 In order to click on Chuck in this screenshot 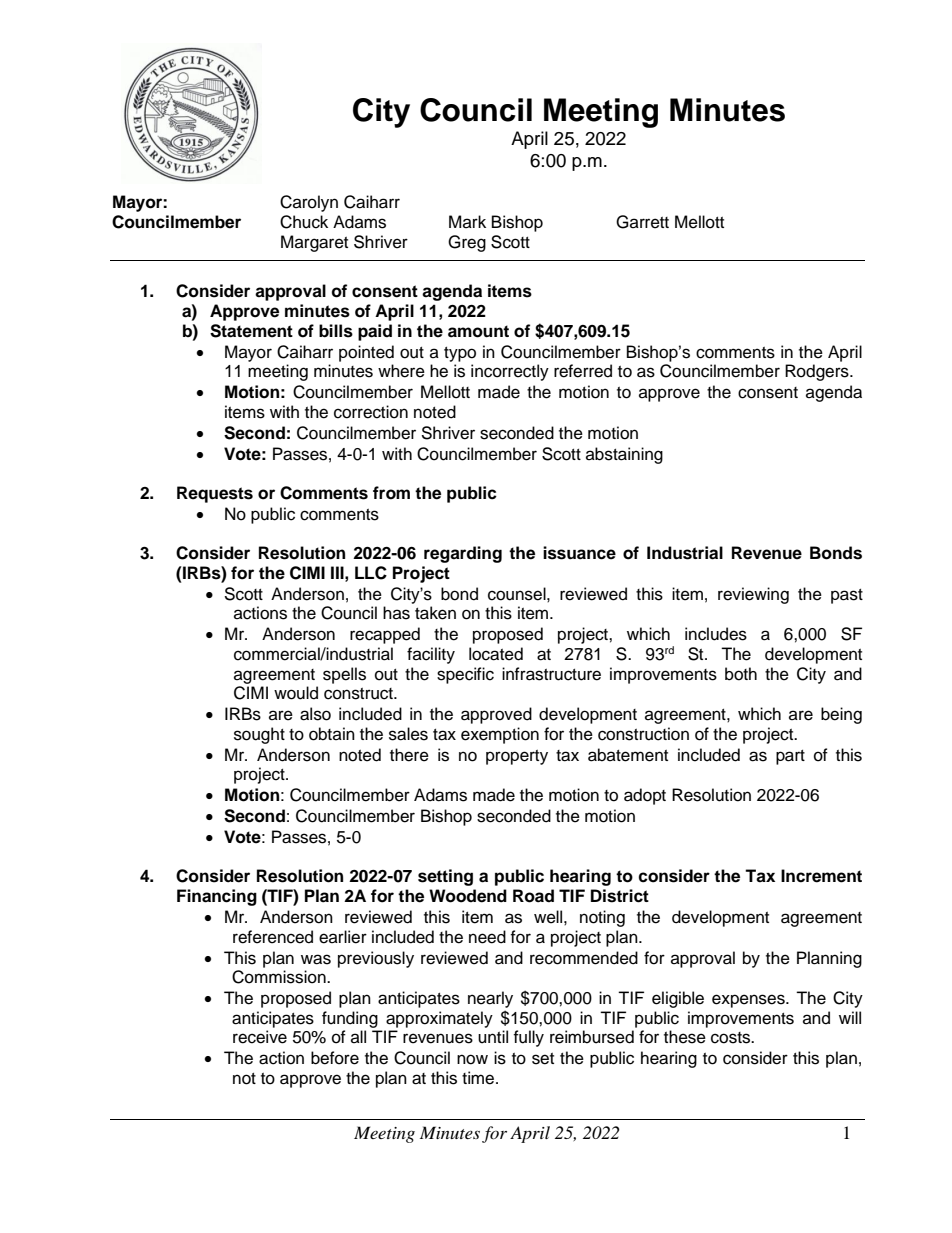, I will do `click(304, 222)`.
